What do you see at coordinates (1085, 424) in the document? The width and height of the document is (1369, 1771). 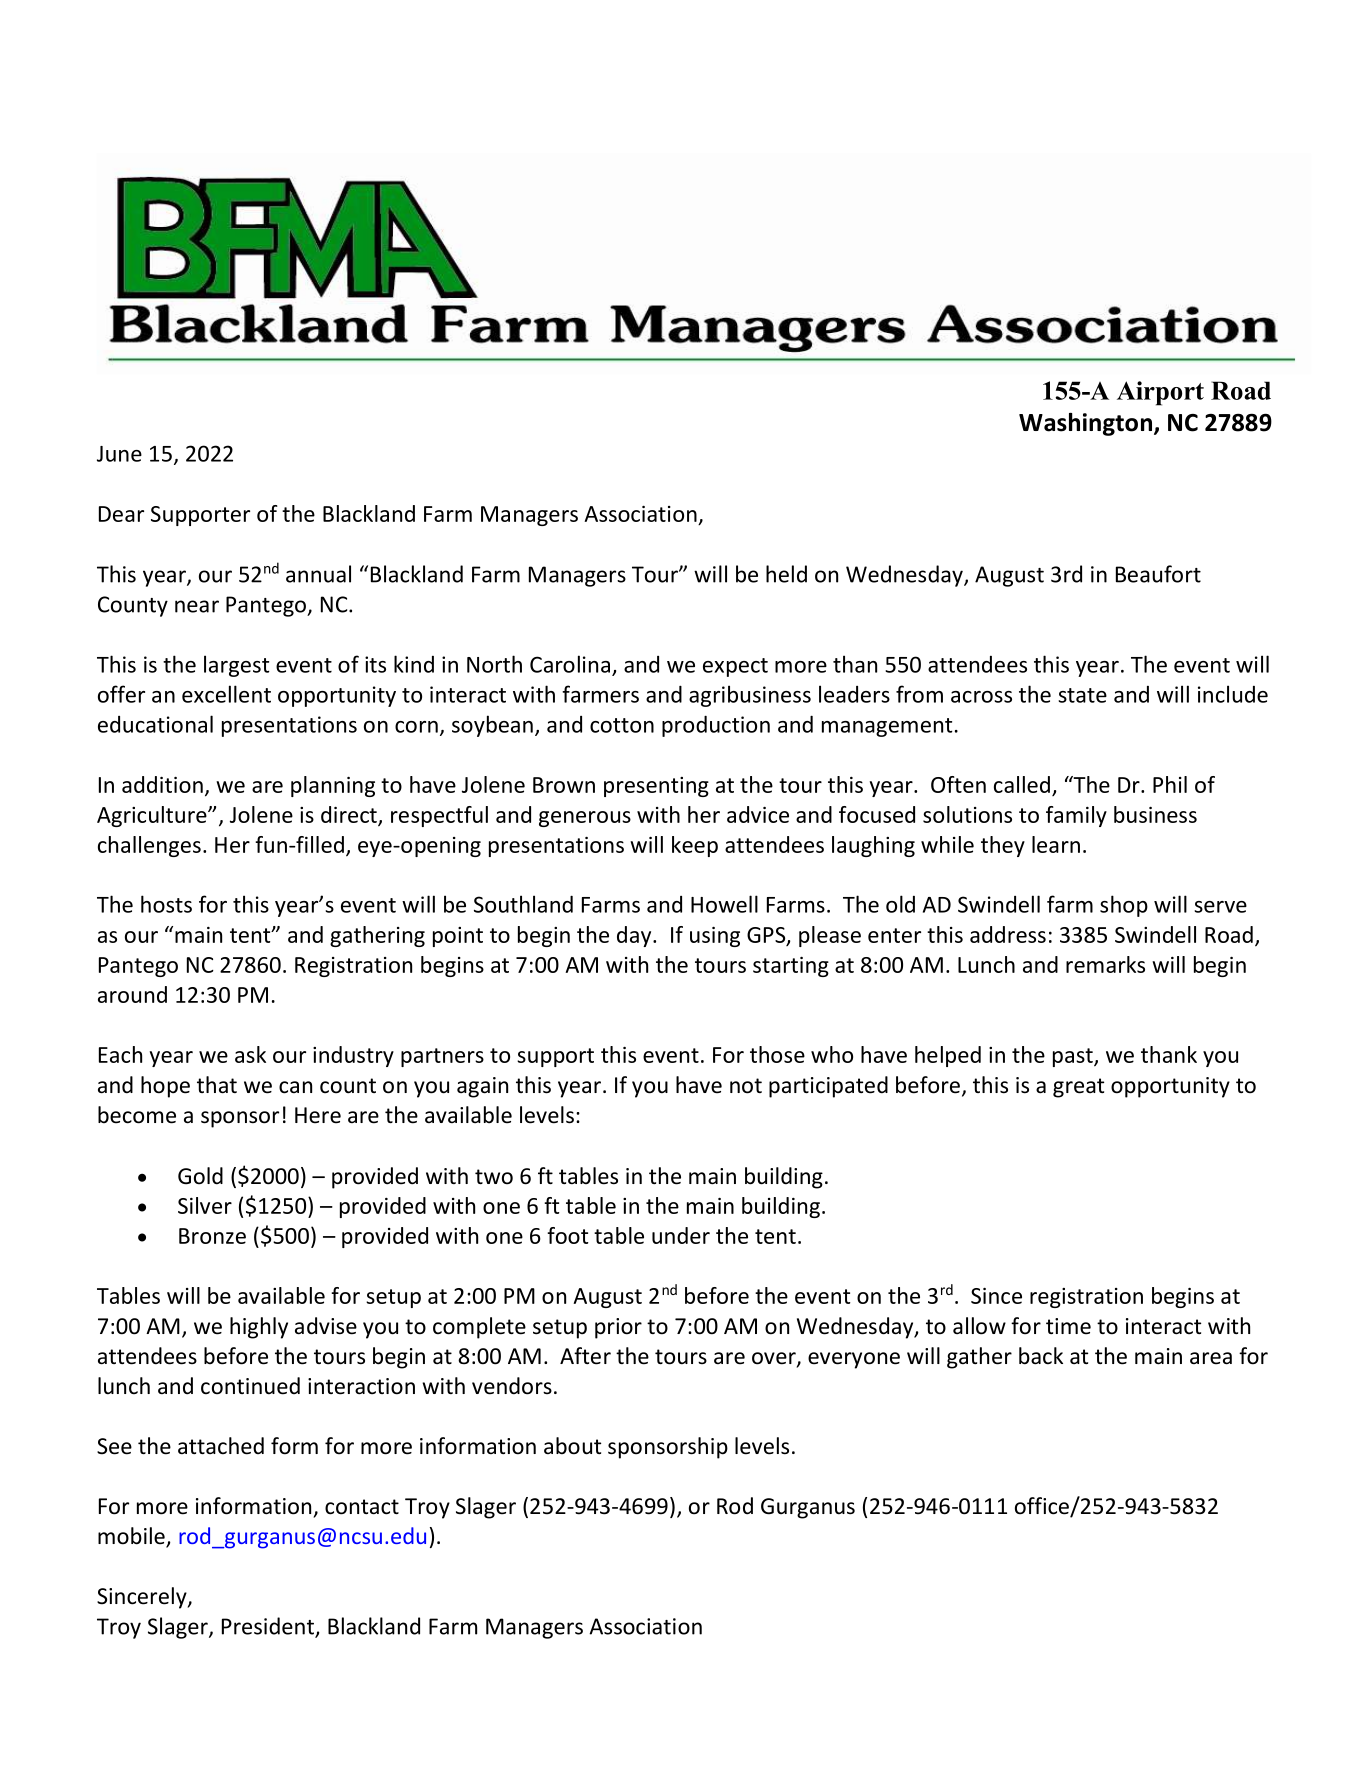 I see `Washington` at bounding box center [1085, 424].
